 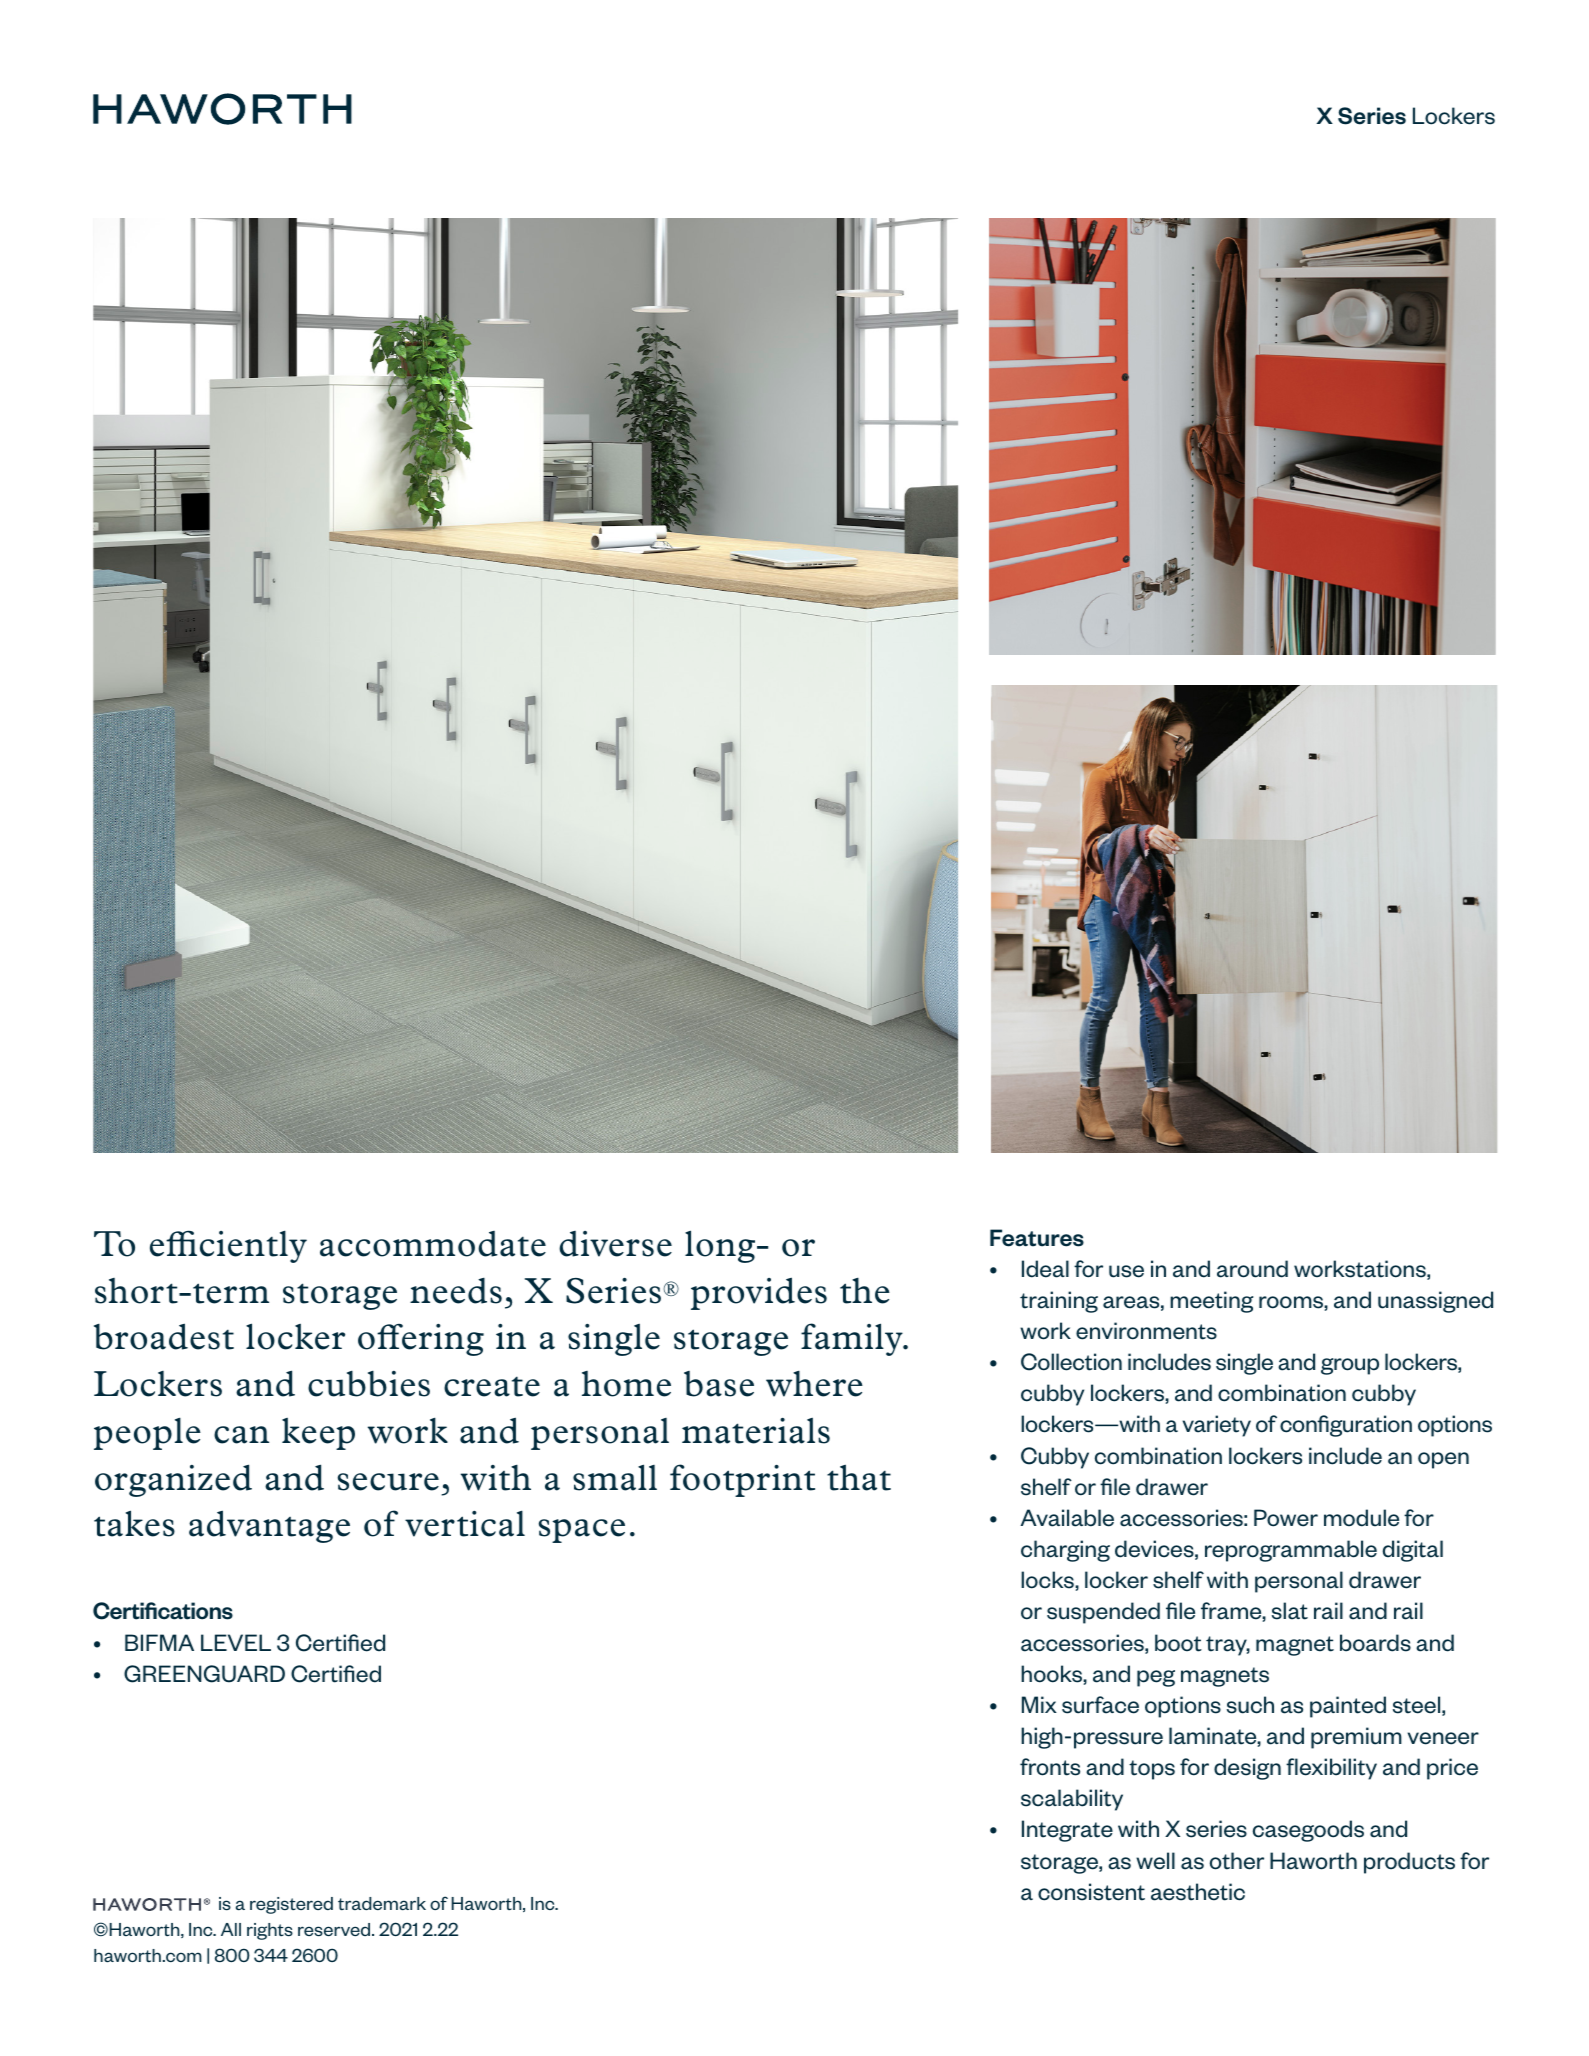 What do you see at coordinates (1252, 1269) in the document?
I see `around` at bounding box center [1252, 1269].
